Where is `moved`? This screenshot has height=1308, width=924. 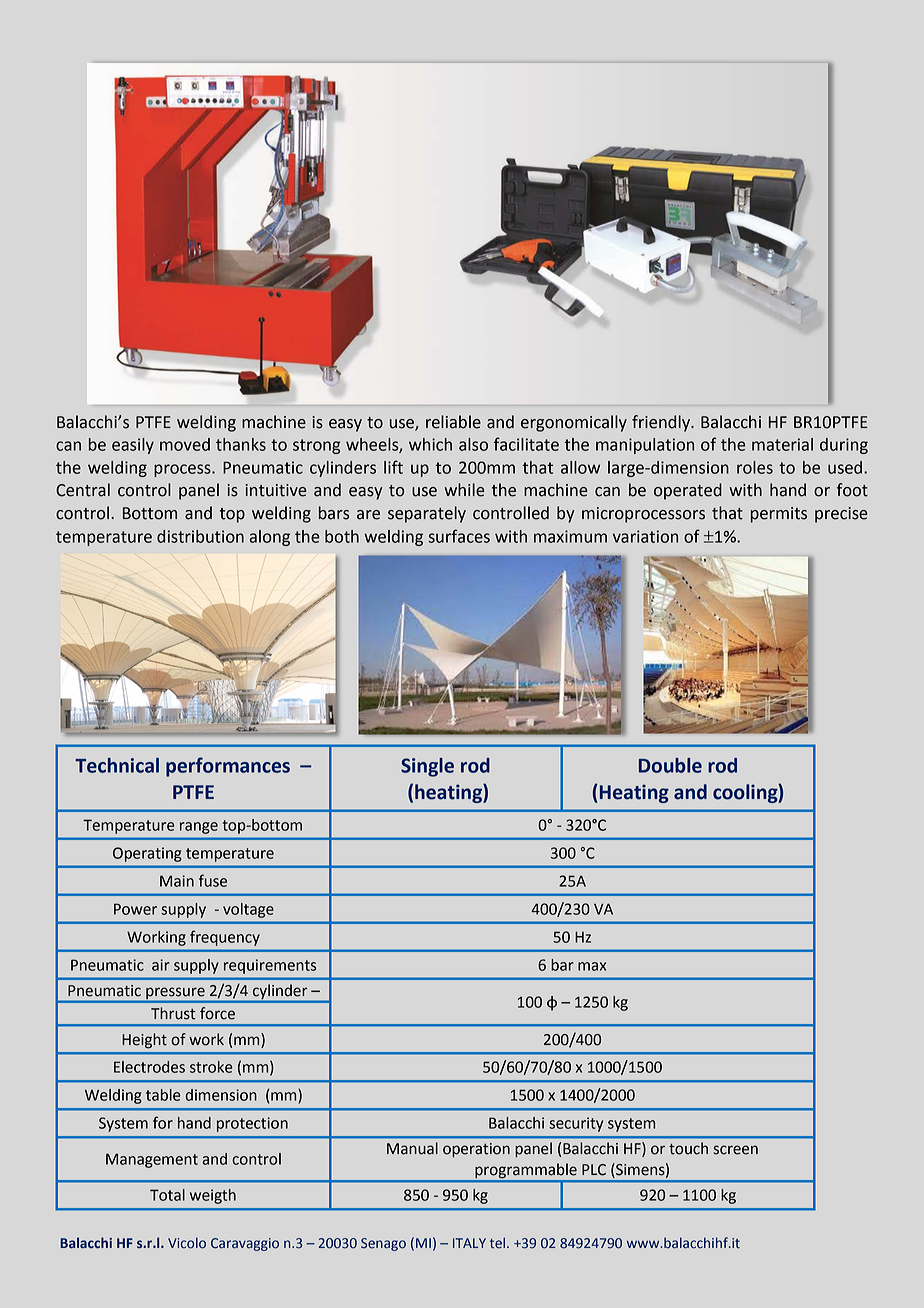 moved is located at coordinates (185, 444).
